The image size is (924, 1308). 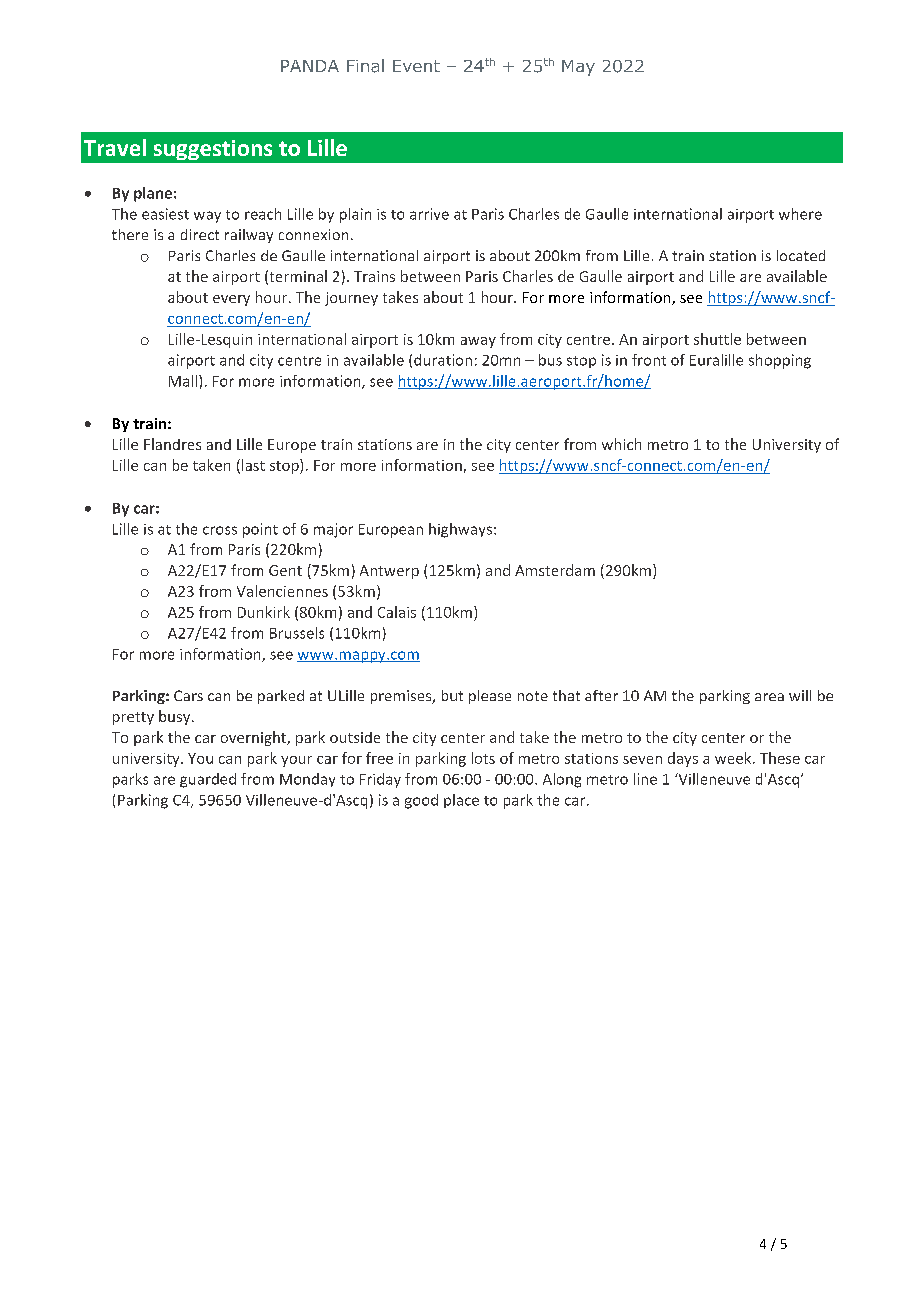 I want to click on PANDA, so click(x=310, y=66).
